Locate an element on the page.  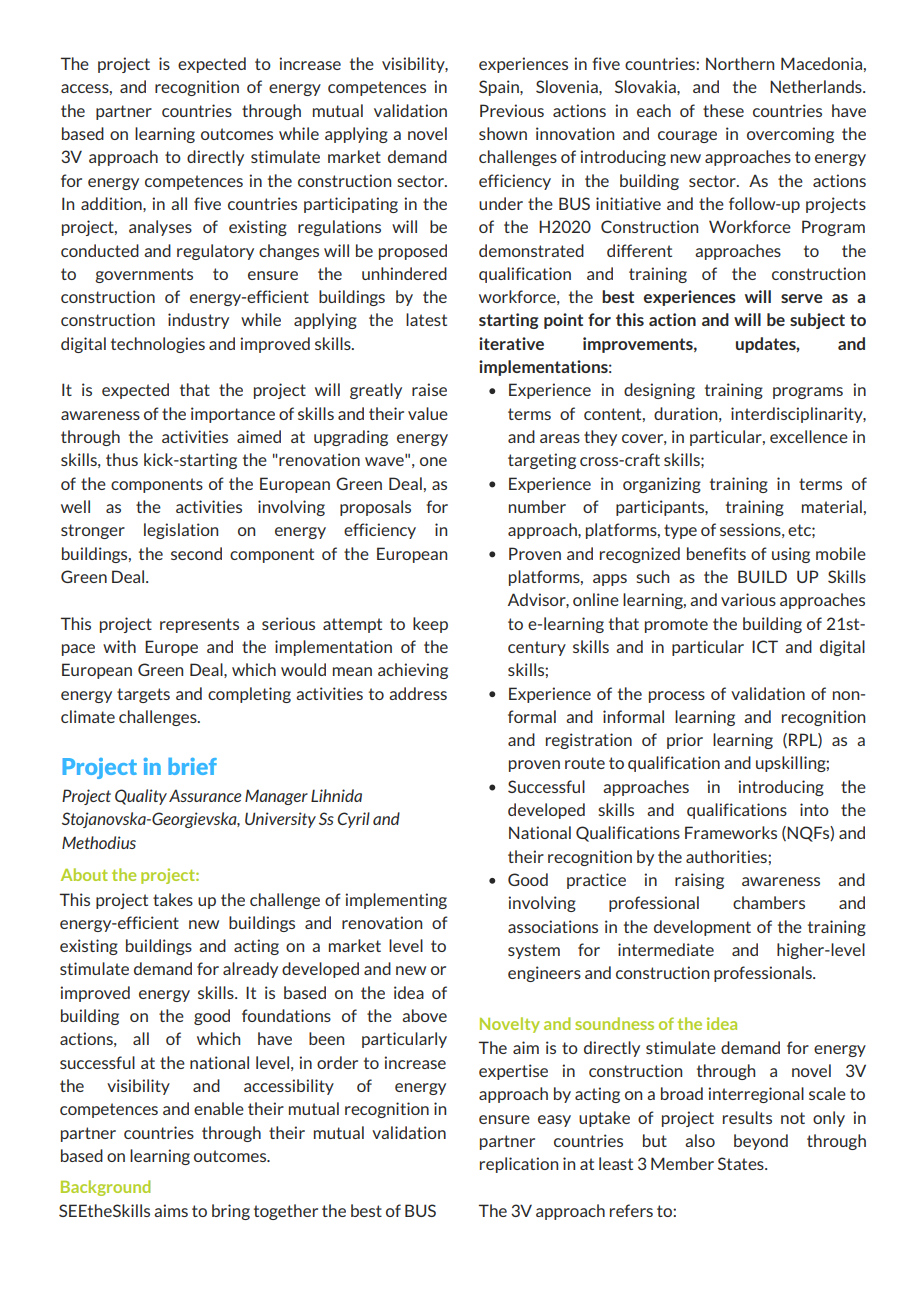
analyses is located at coordinates (160, 228).
